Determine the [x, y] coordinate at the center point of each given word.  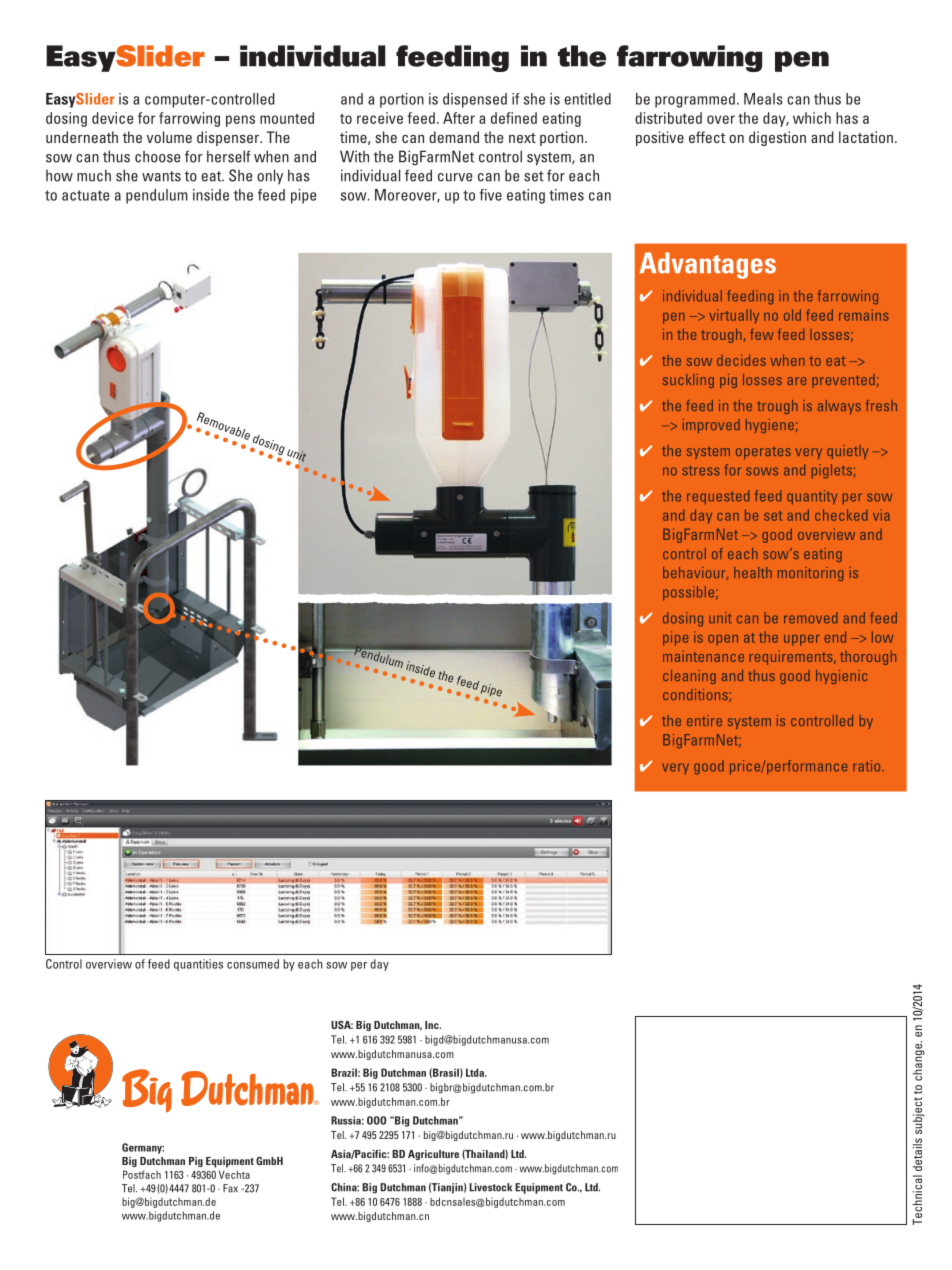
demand [454, 137]
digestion [777, 138]
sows [762, 471]
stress [701, 471]
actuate [85, 195]
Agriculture [433, 1155]
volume [169, 137]
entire [704, 720]
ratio [868, 766]
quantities [198, 965]
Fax [230, 1188]
